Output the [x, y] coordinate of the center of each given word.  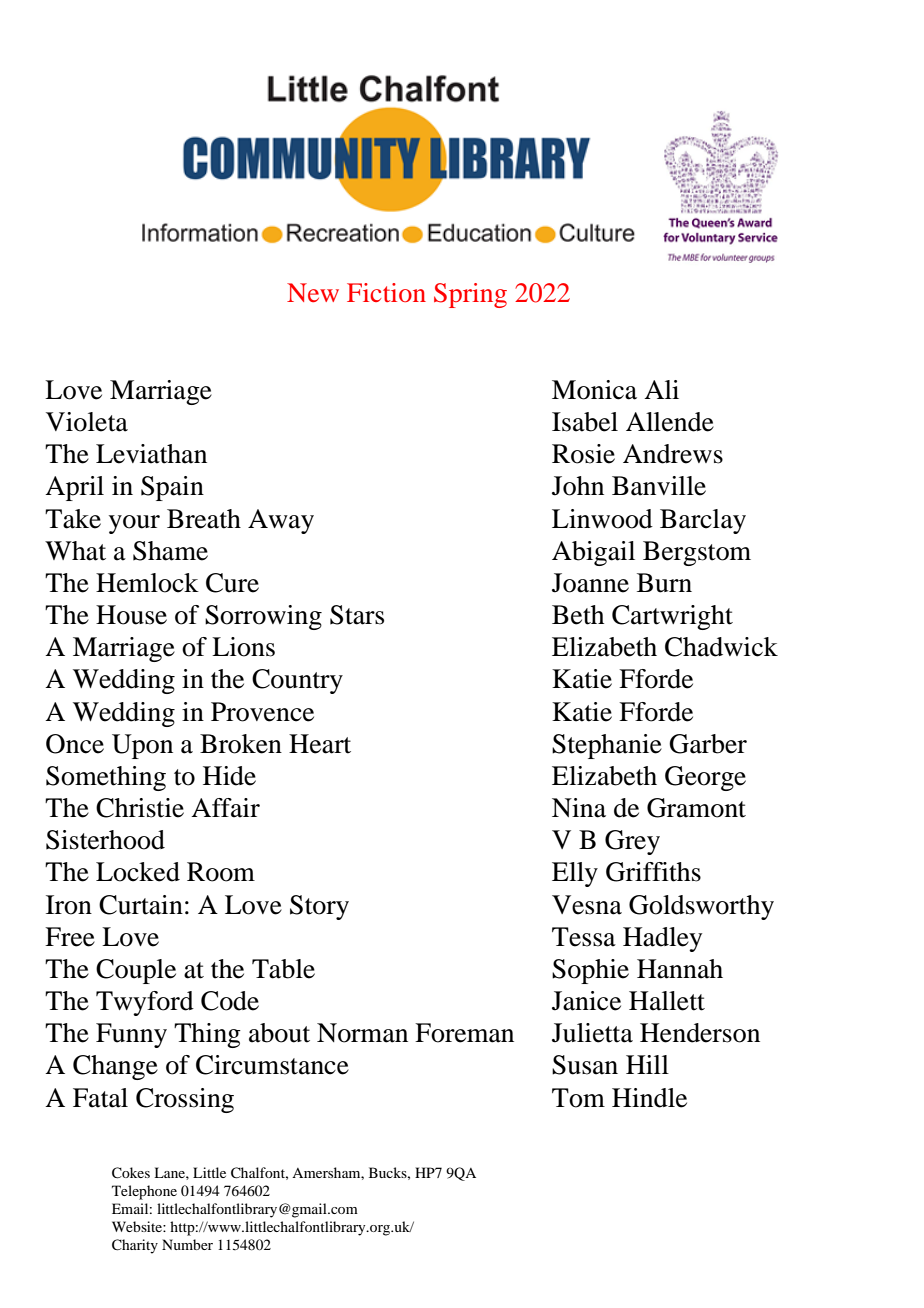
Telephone [144, 1192]
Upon [142, 746]
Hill [647, 1064]
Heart [320, 744]
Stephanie [607, 746]
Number [187, 1244]
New [313, 292]
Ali [661, 389]
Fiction [386, 292]
